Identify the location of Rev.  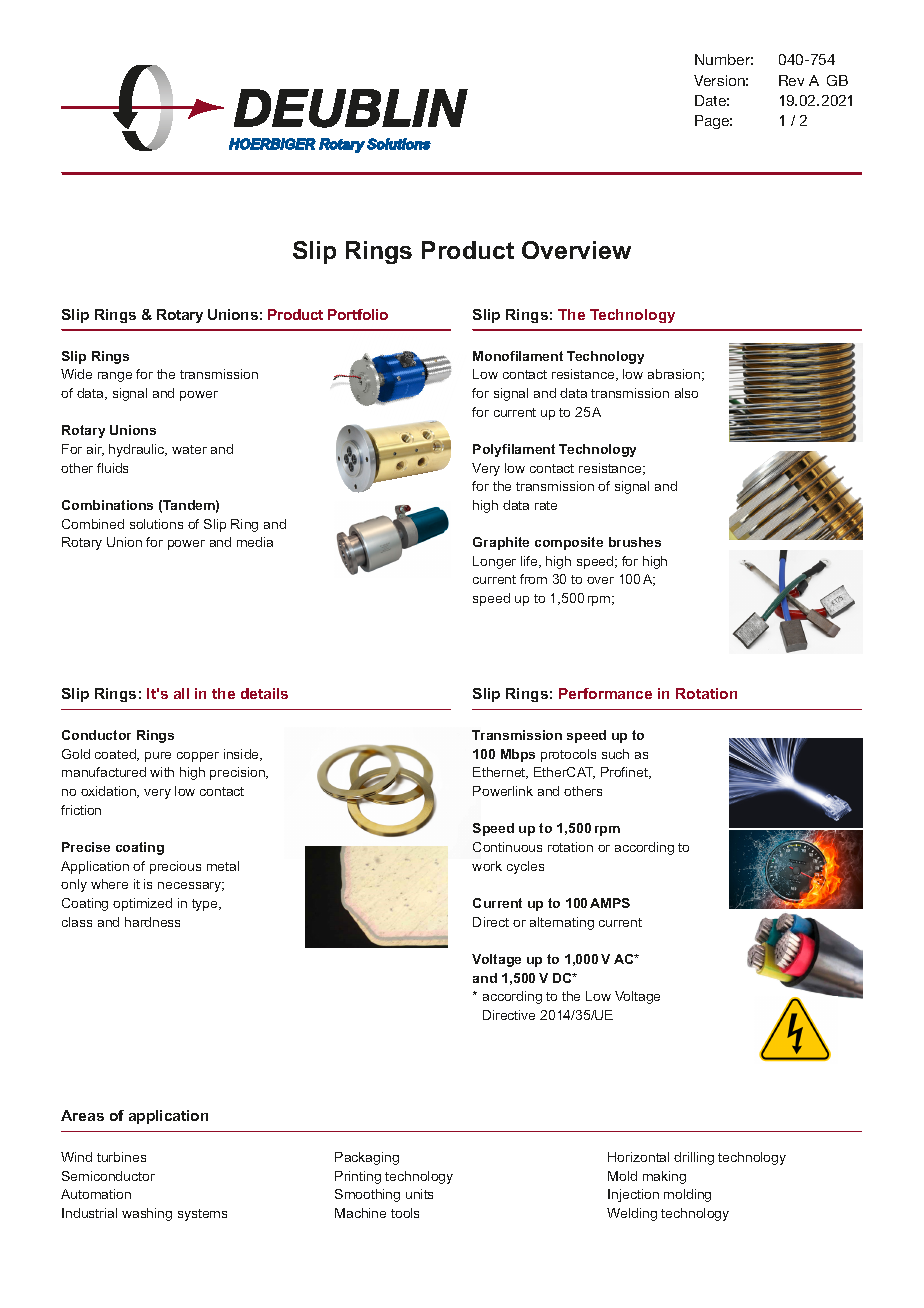
(791, 80).
